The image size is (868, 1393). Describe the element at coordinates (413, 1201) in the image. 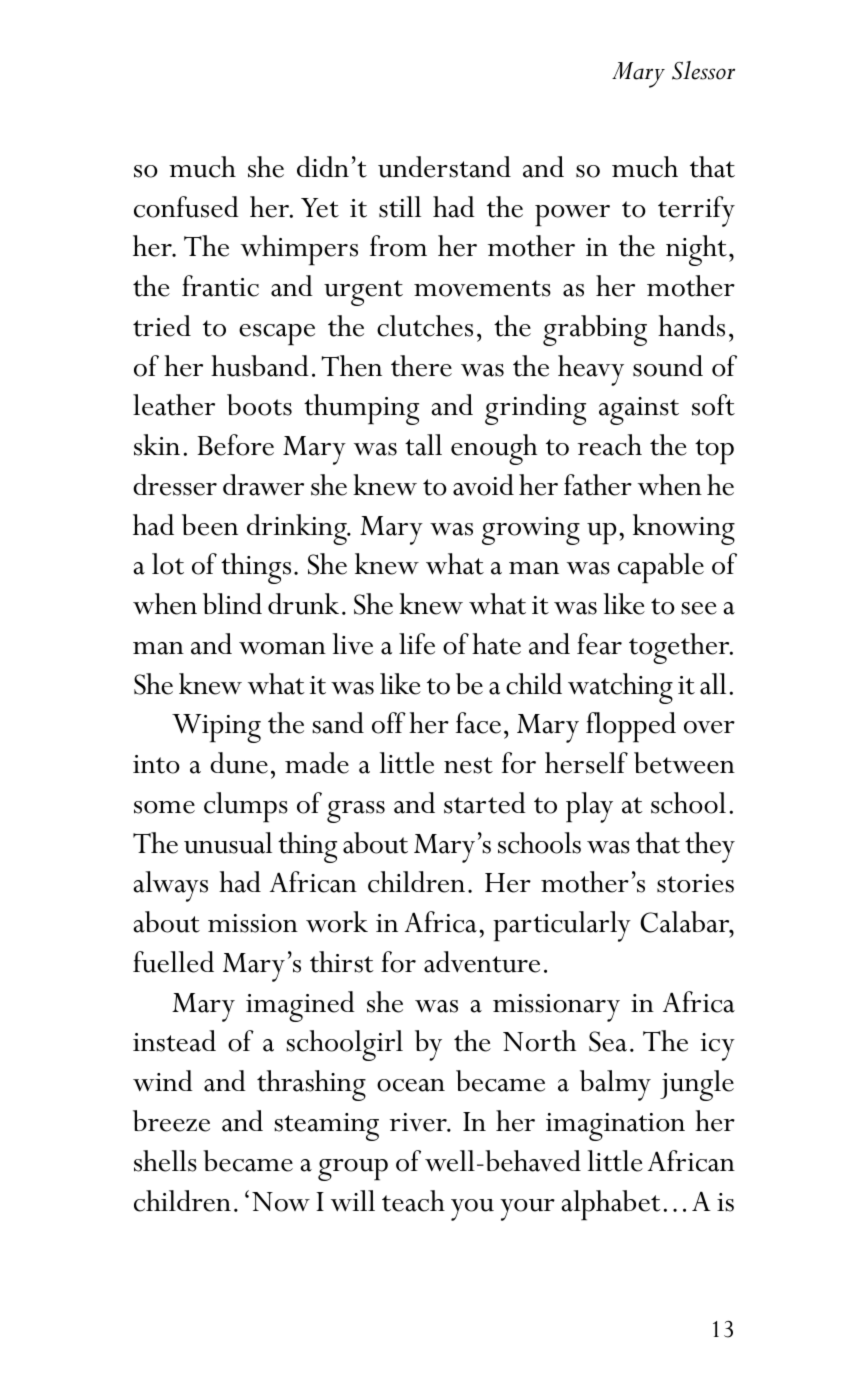

I see `teach` at that location.
